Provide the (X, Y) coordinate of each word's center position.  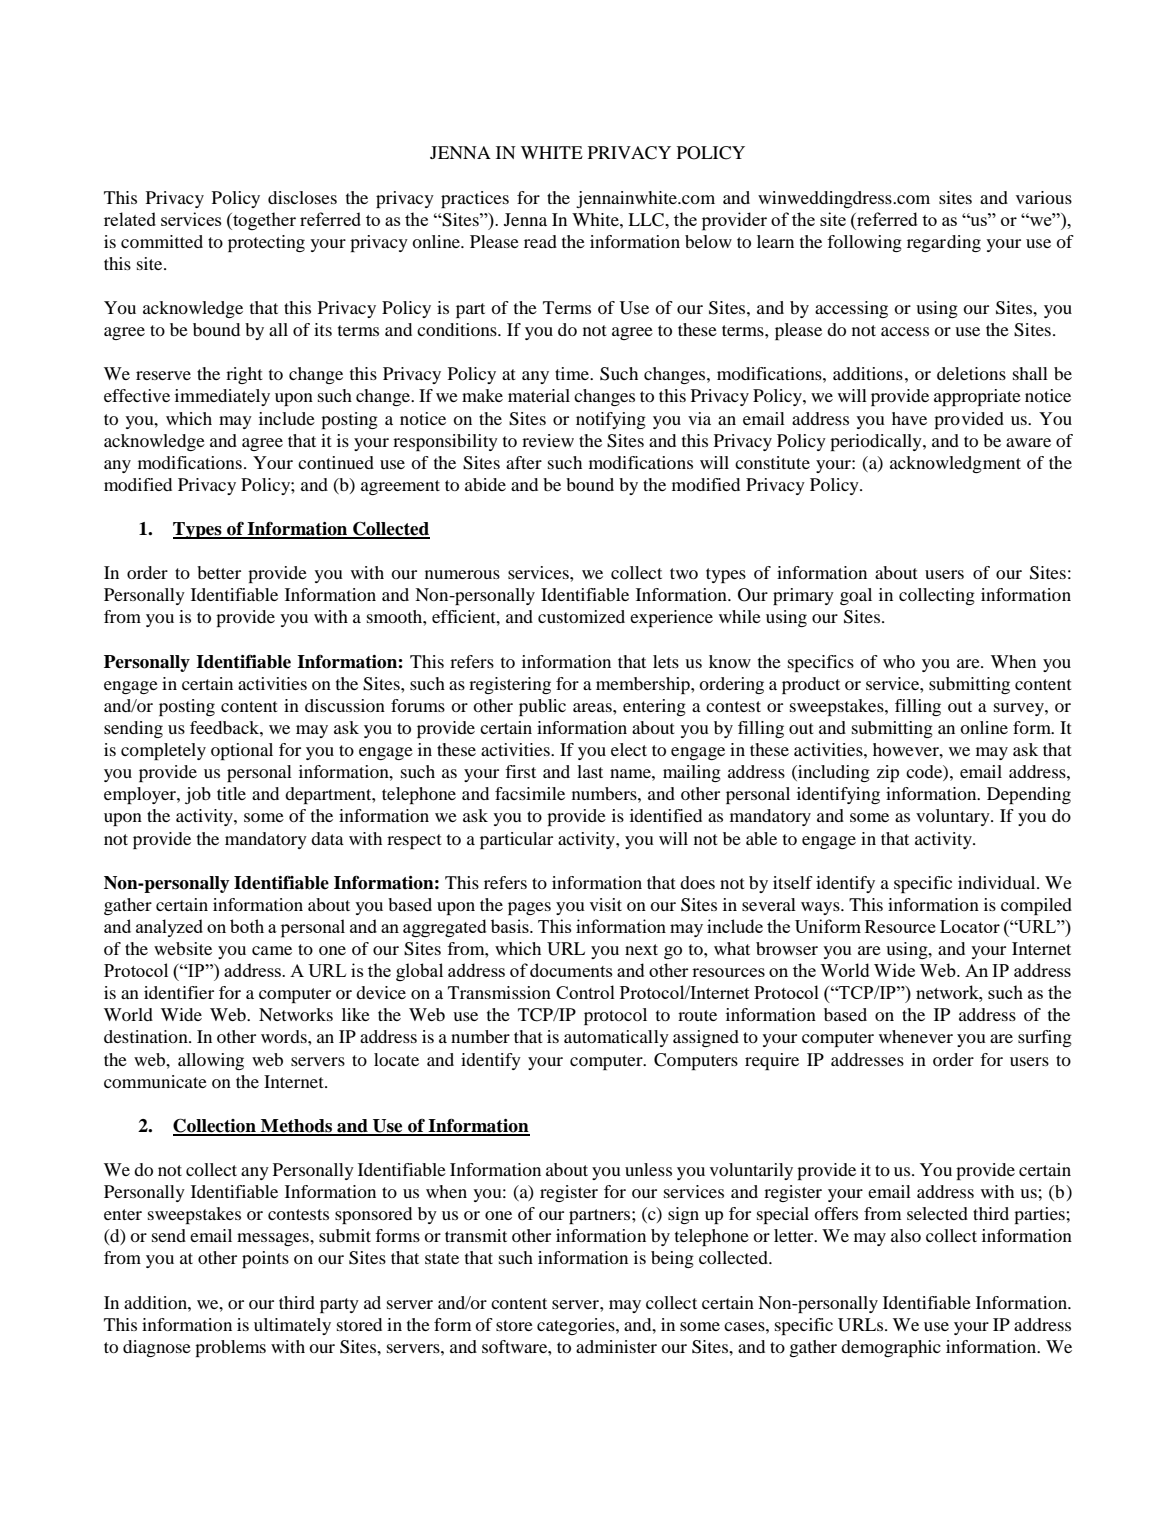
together (263, 221)
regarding (944, 243)
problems (230, 1348)
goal (856, 596)
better (219, 572)
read (540, 241)
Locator (970, 926)
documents (571, 970)
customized (581, 616)
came (272, 950)
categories (577, 1326)
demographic (891, 1348)
